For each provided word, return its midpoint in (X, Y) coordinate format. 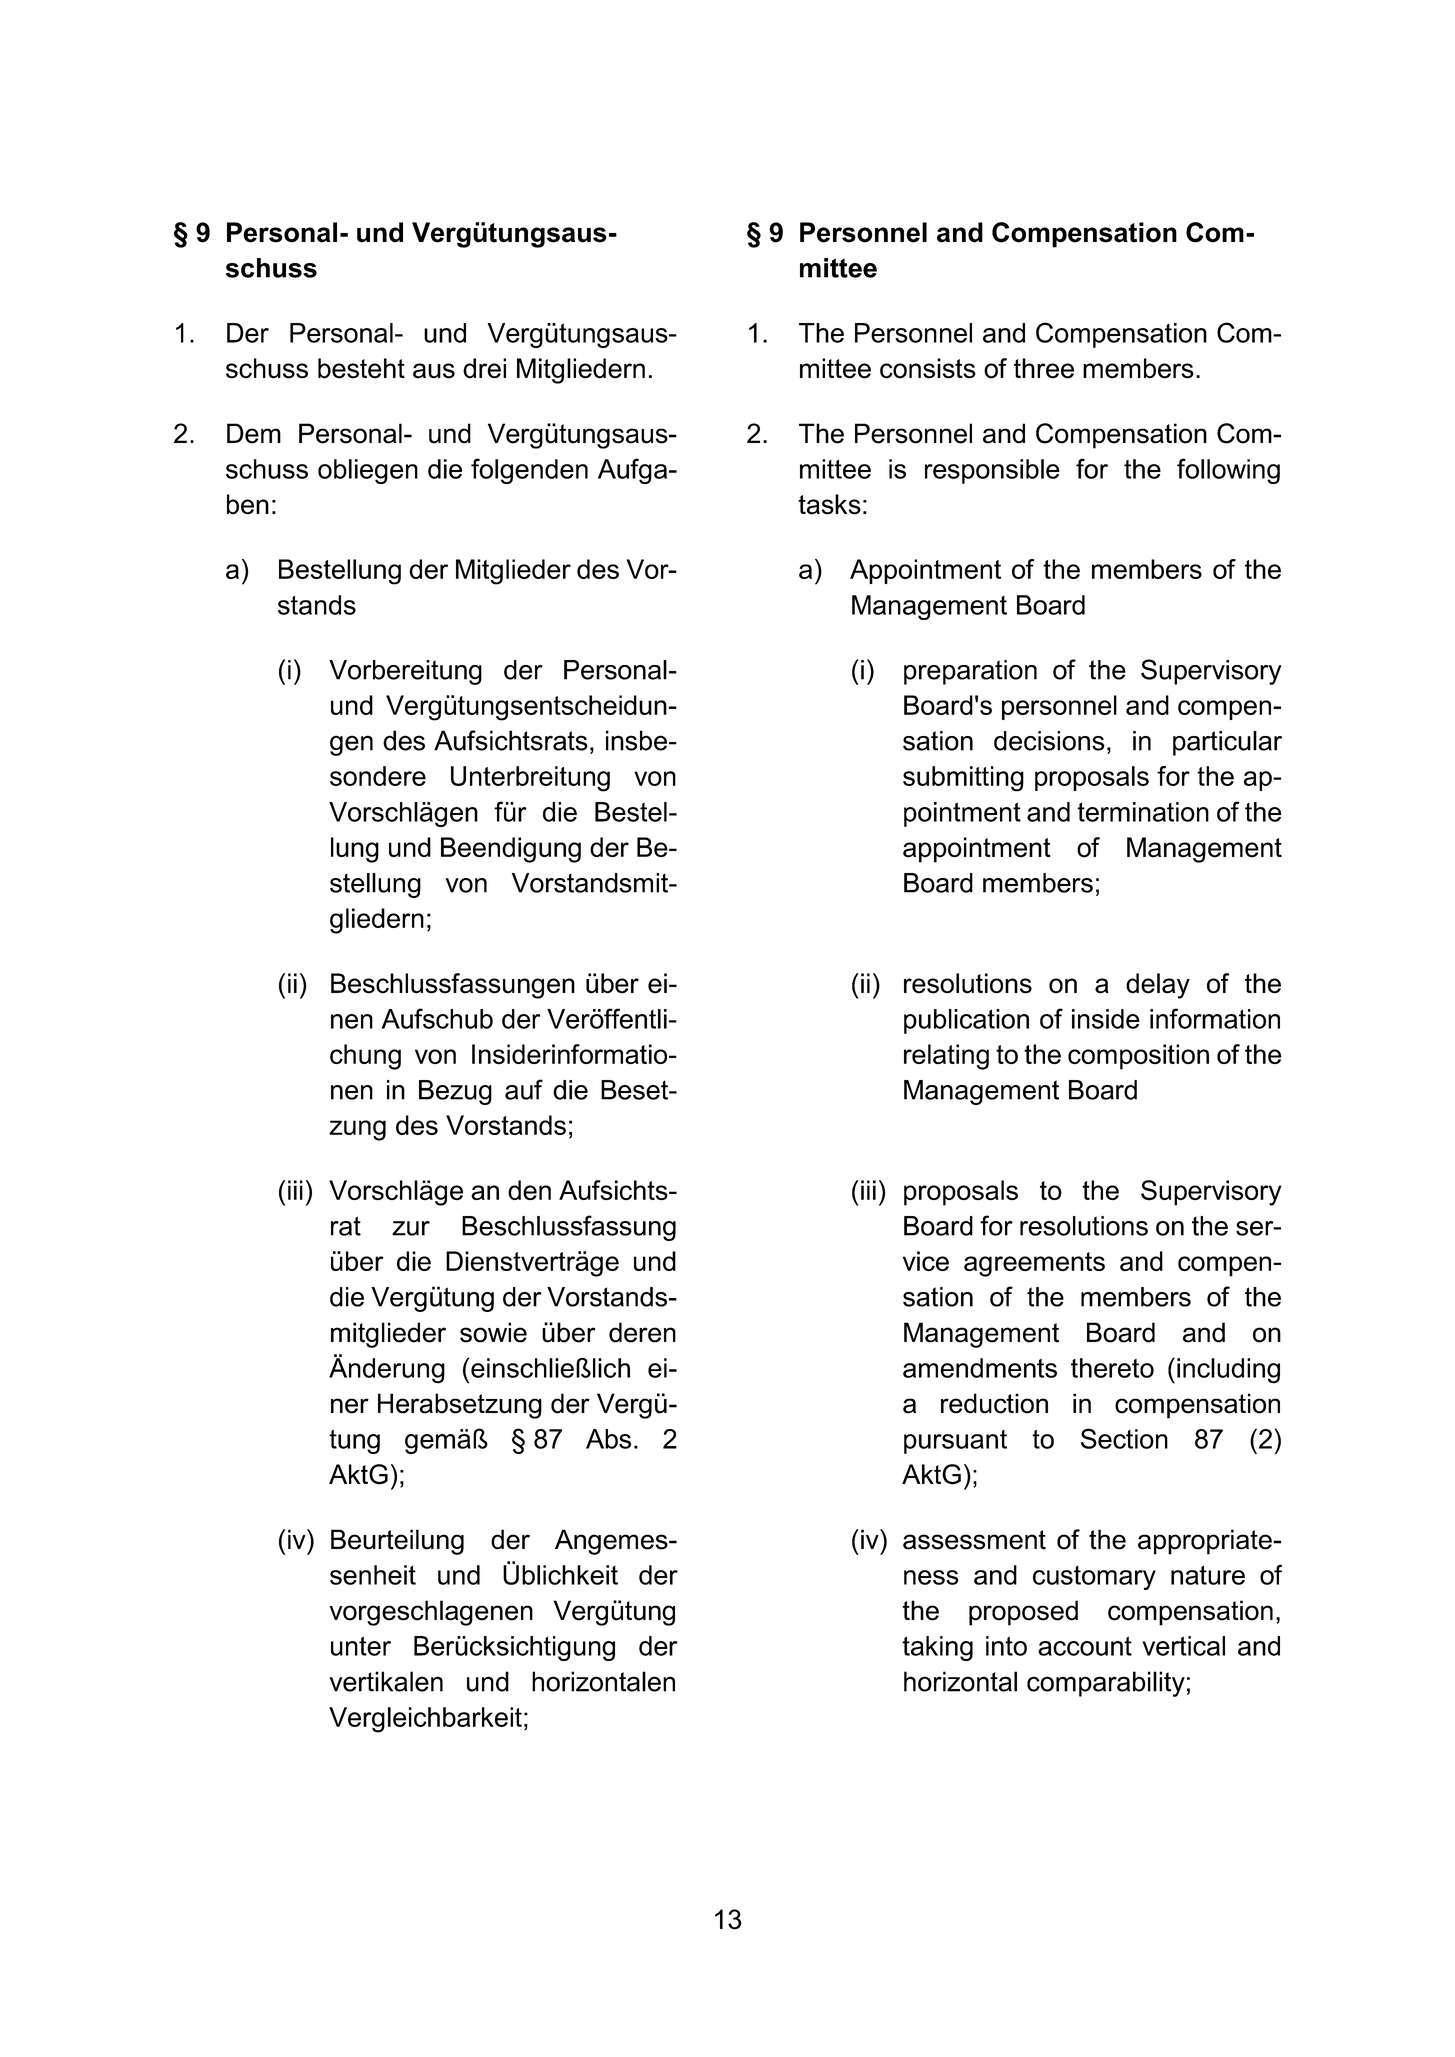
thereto (1112, 1368)
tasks (829, 504)
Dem (254, 433)
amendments (980, 1368)
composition (1138, 1057)
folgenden (529, 471)
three (1044, 368)
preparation (970, 672)
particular (1227, 743)
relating (946, 1057)
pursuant (955, 1442)
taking (937, 1648)
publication (966, 1021)
